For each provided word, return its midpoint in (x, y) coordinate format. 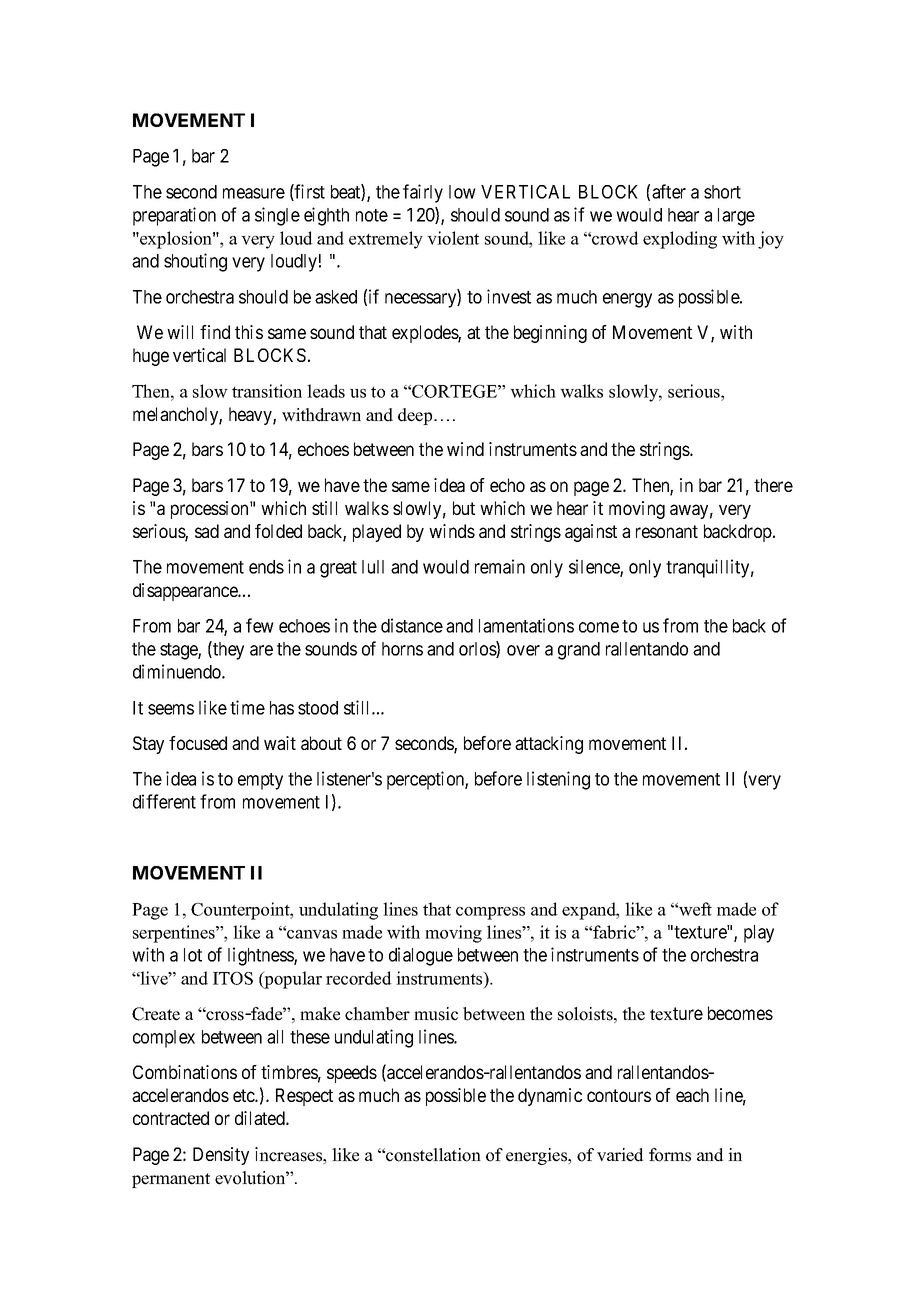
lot (193, 955)
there (773, 485)
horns (402, 649)
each (692, 1095)
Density (221, 1156)
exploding (680, 240)
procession (211, 510)
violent (453, 238)
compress (490, 913)
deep (416, 416)
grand (579, 651)
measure (254, 193)
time (247, 707)
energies (538, 1156)
